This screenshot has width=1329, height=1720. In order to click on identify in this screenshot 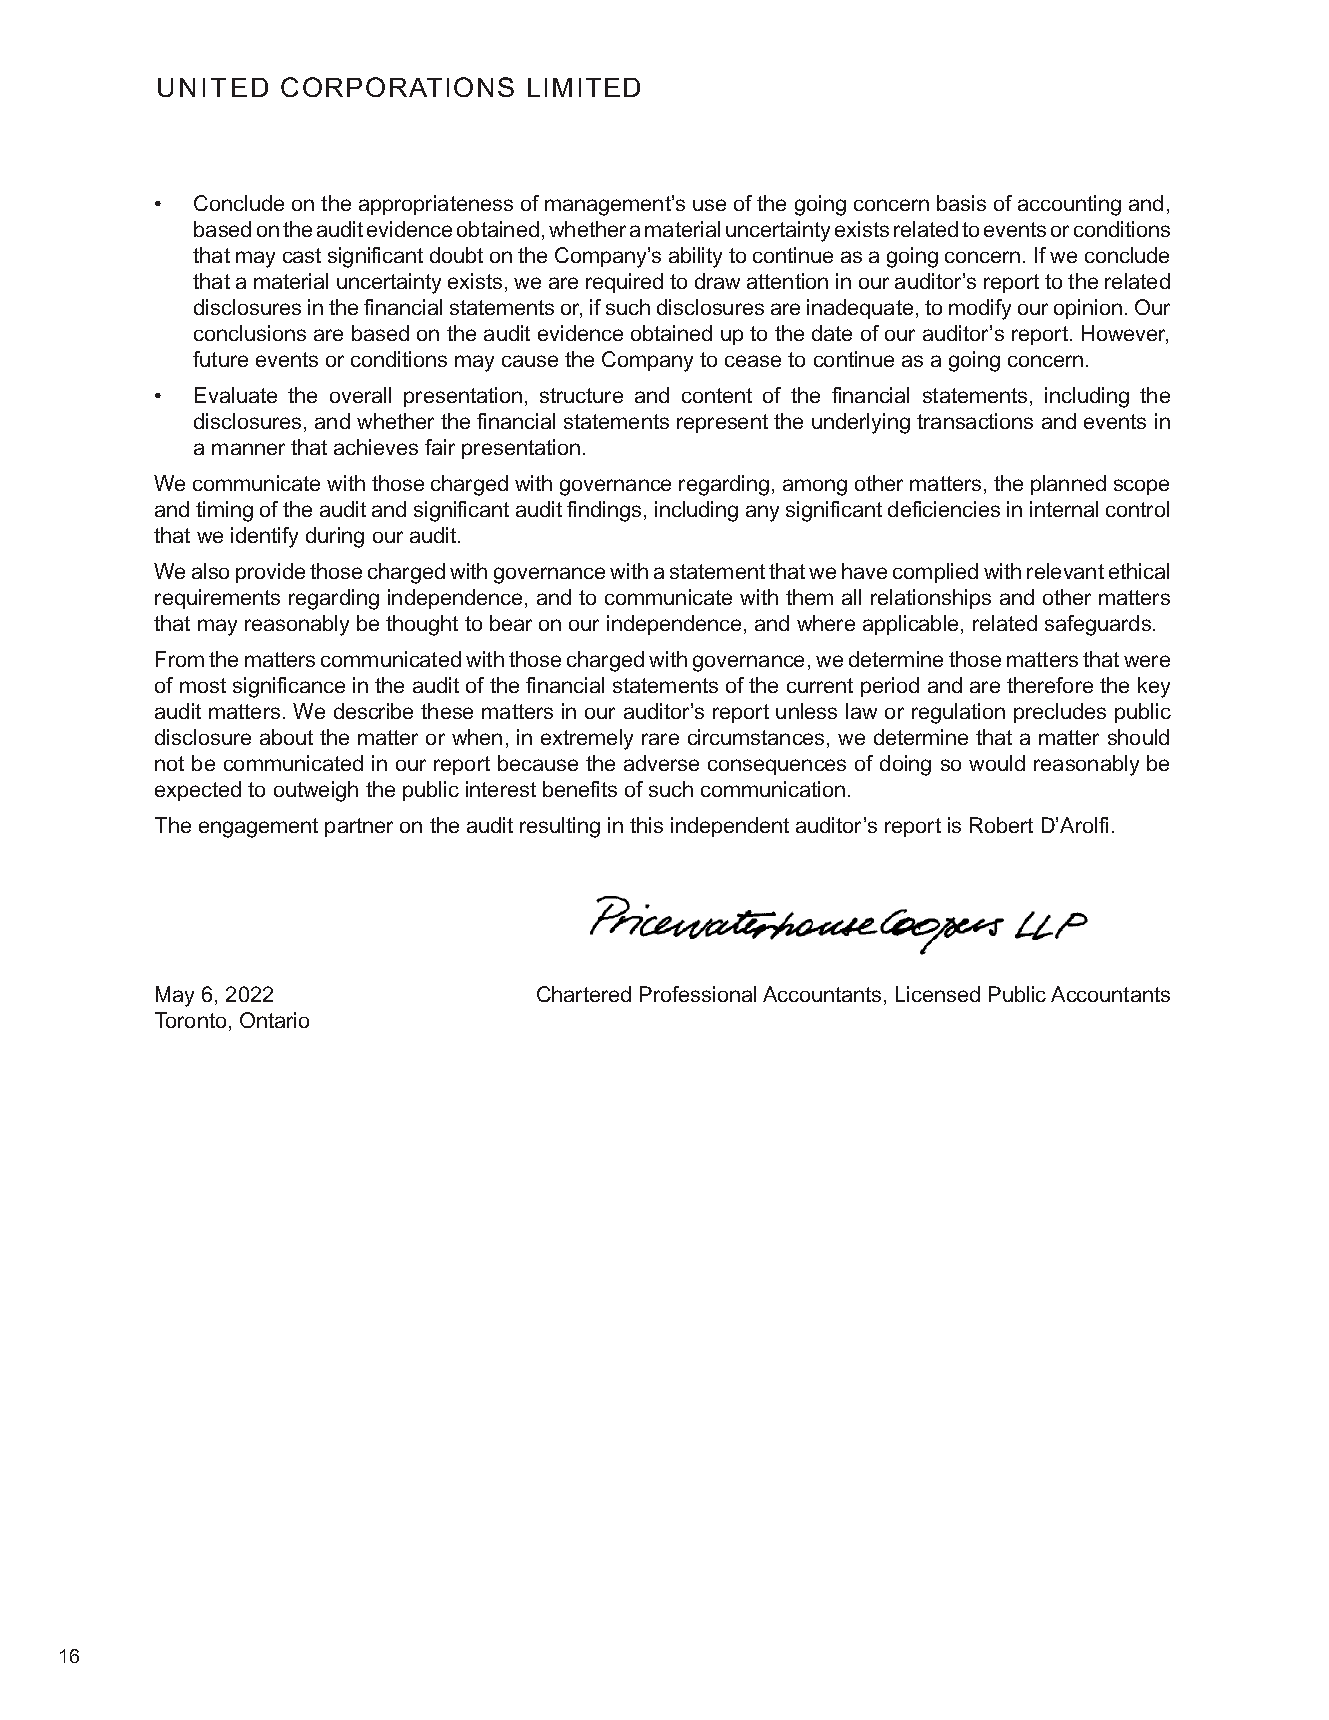, I will do `click(264, 537)`.
